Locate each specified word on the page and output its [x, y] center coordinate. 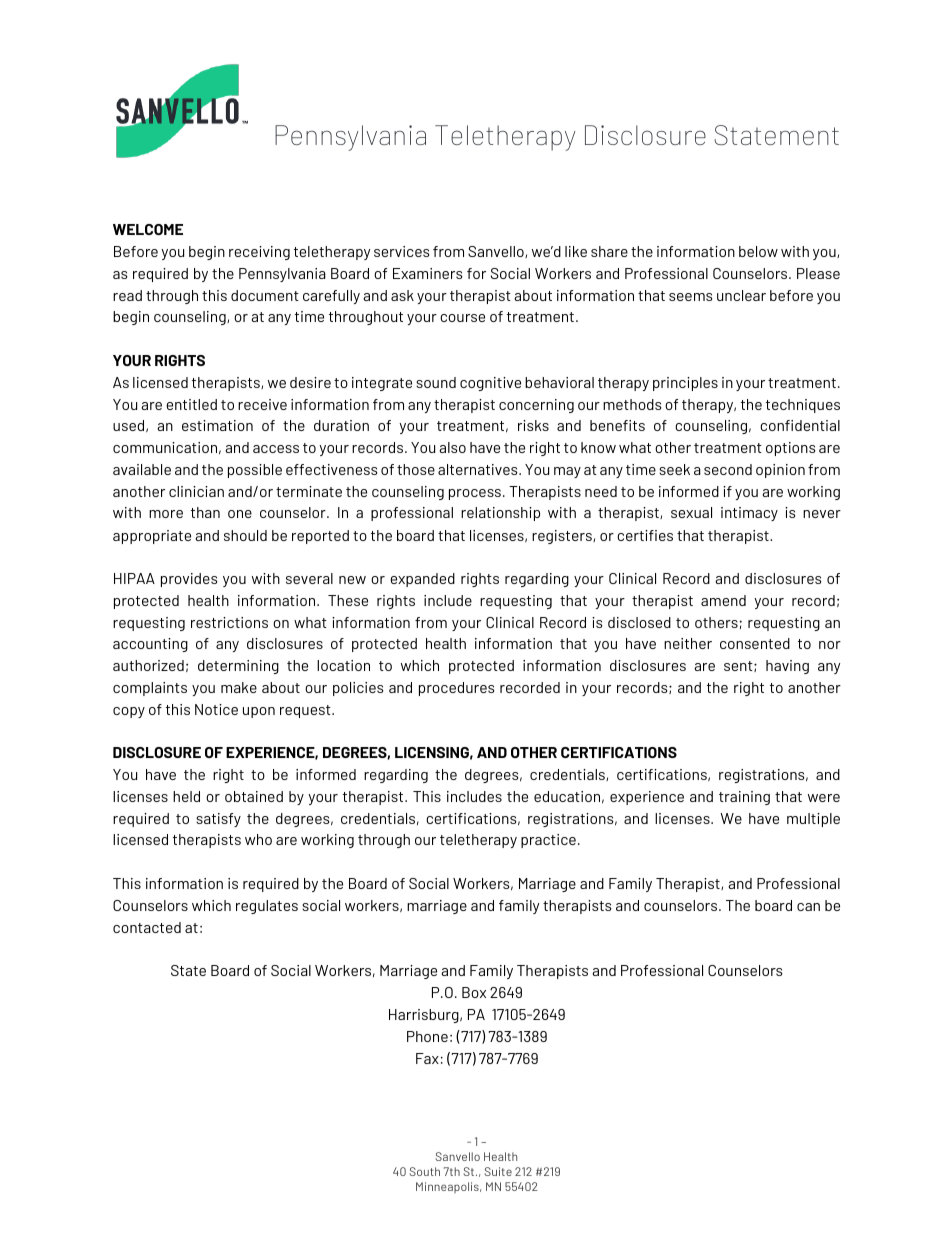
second [728, 469]
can [808, 907]
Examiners [428, 273]
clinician [196, 491]
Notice [216, 709]
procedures [457, 689]
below [758, 251]
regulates [267, 907]
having [787, 667]
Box [474, 992]
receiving [259, 253]
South [425, 1171]
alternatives [479, 469]
